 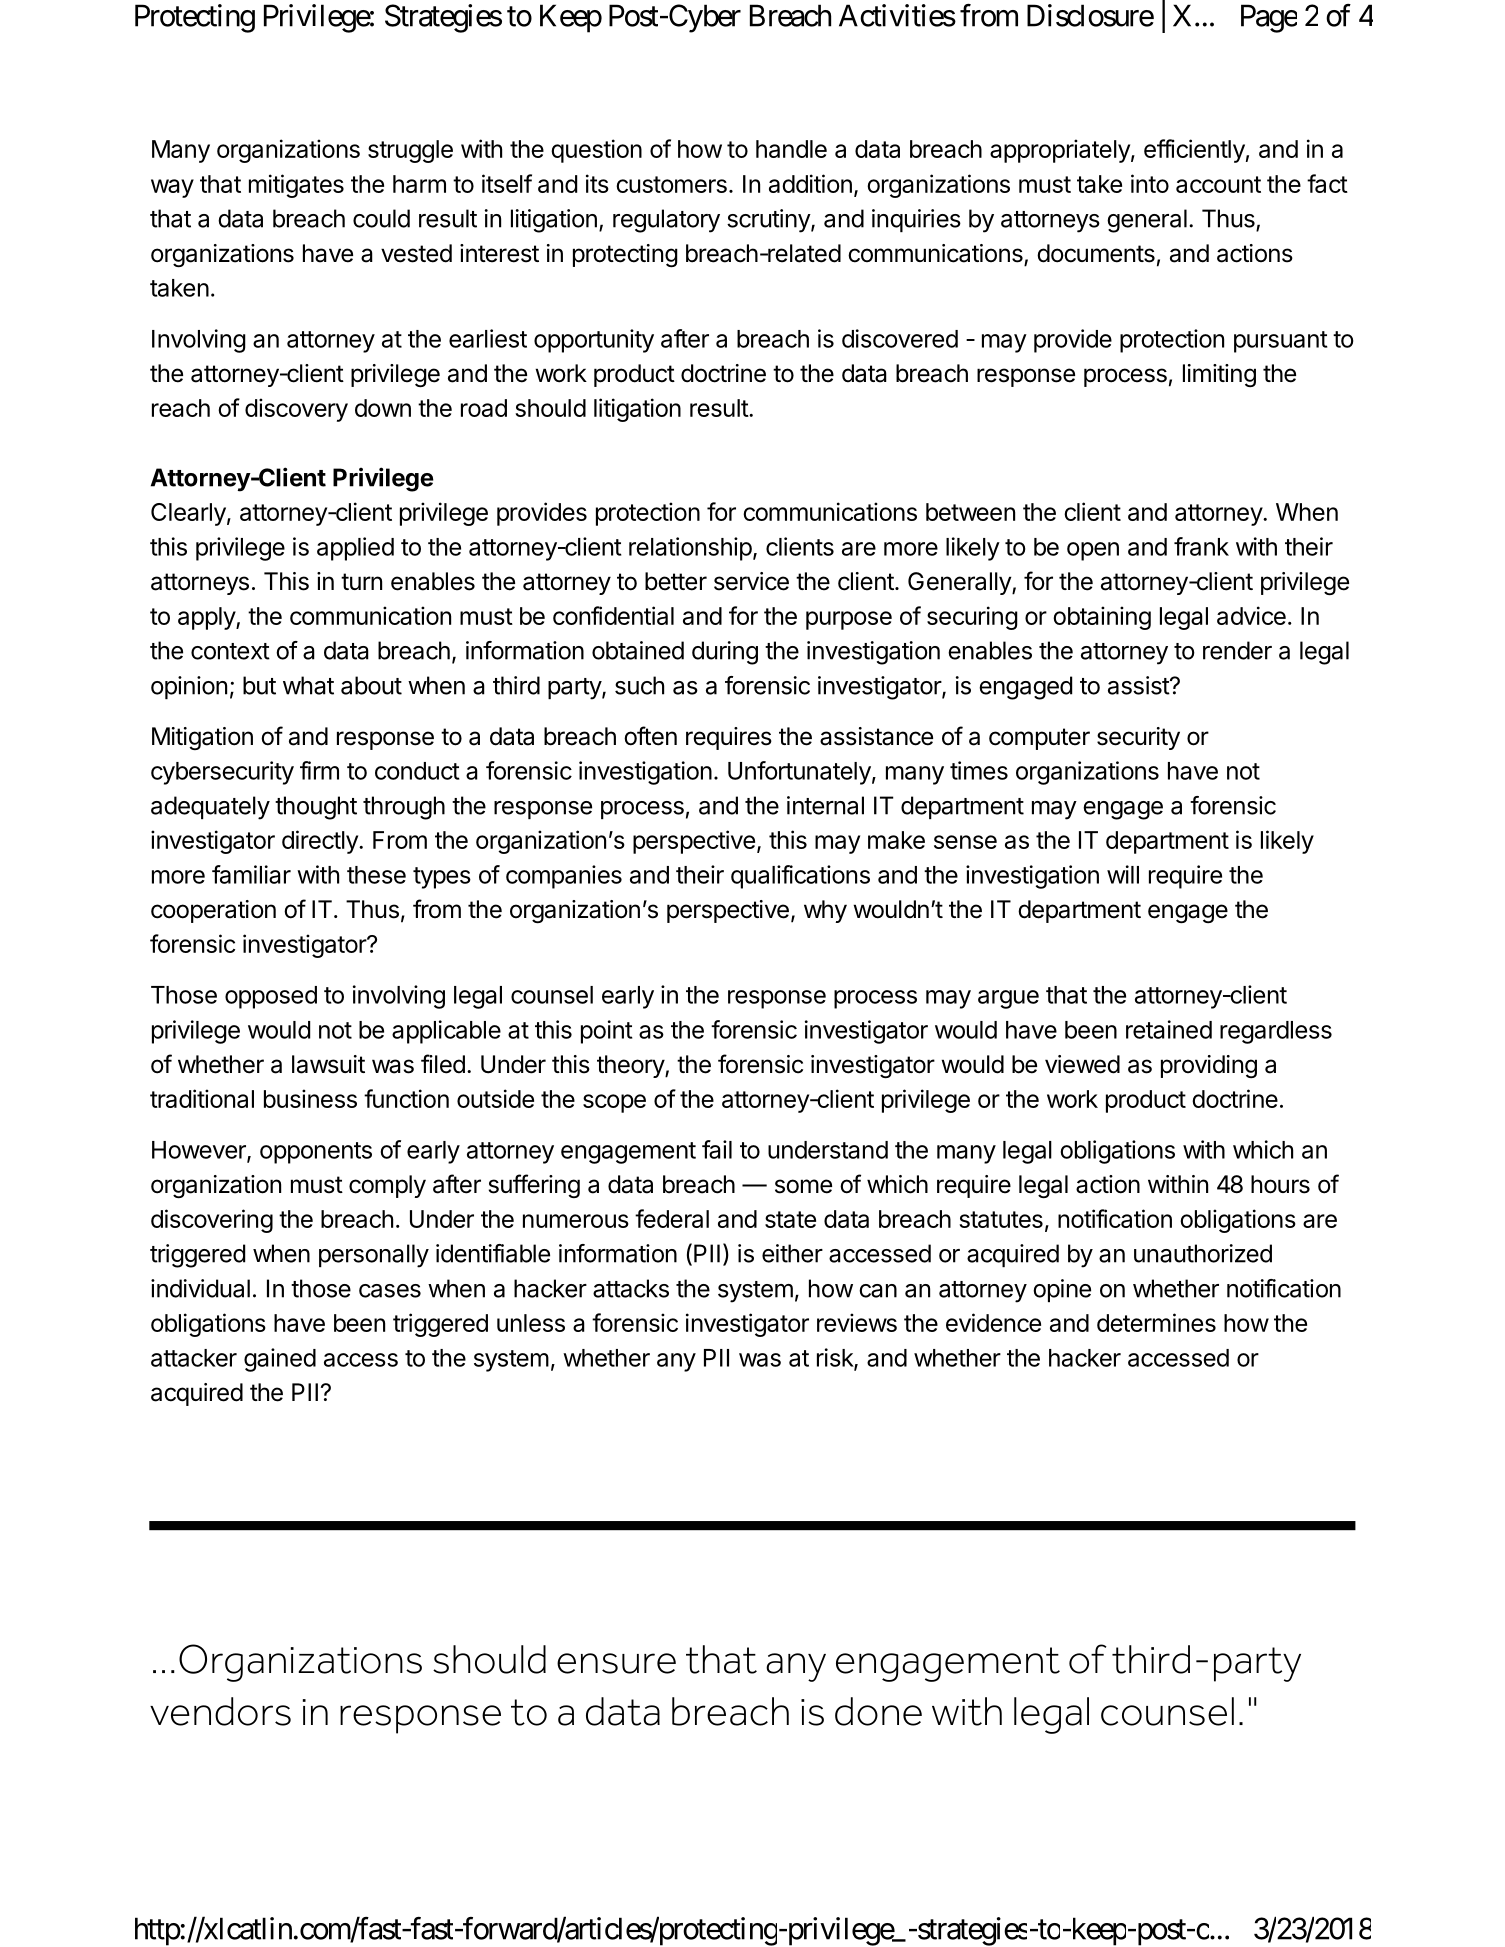 I want to click on providing, so click(x=1209, y=1066).
